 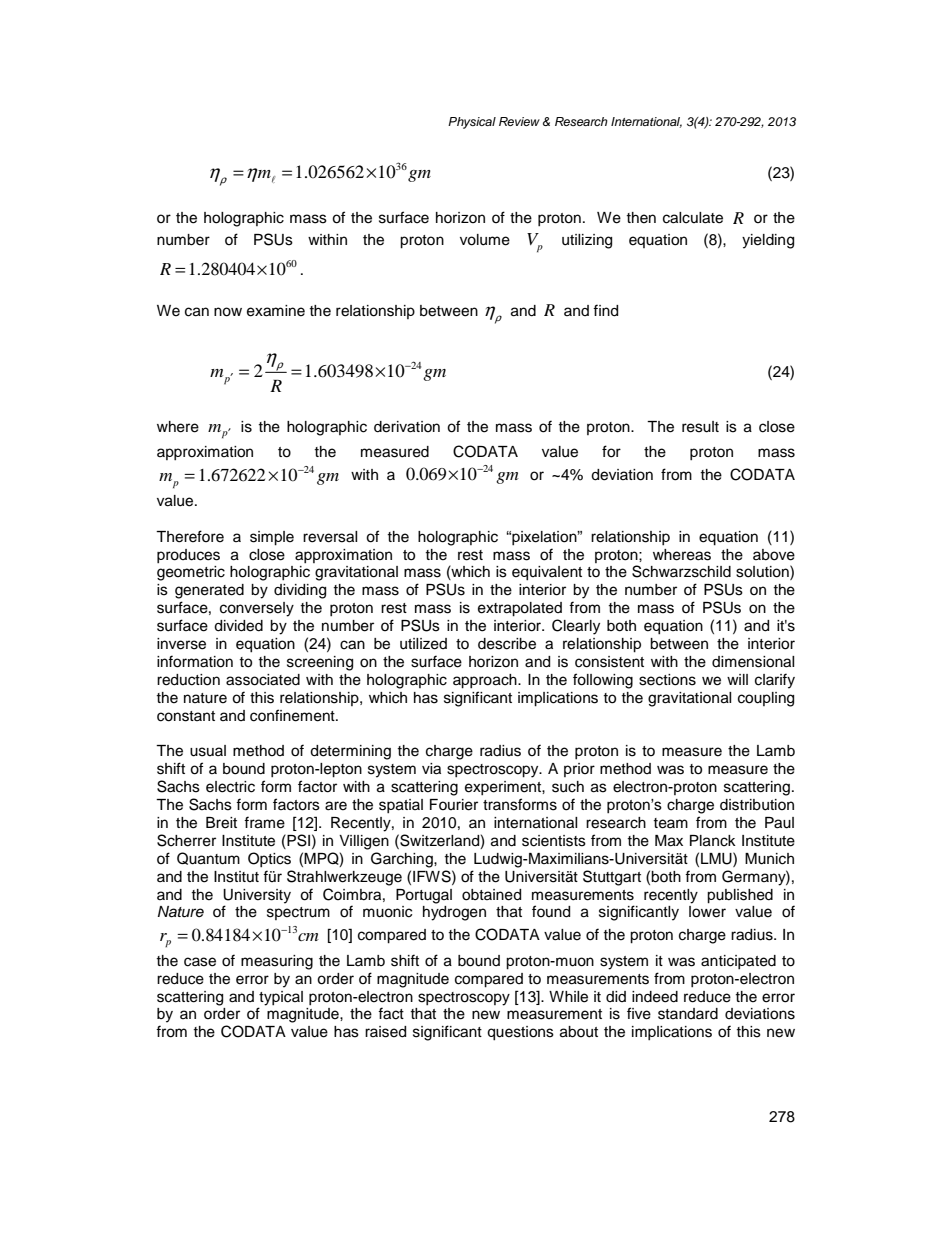 What do you see at coordinates (700, 427) in the page?
I see `result` at bounding box center [700, 427].
